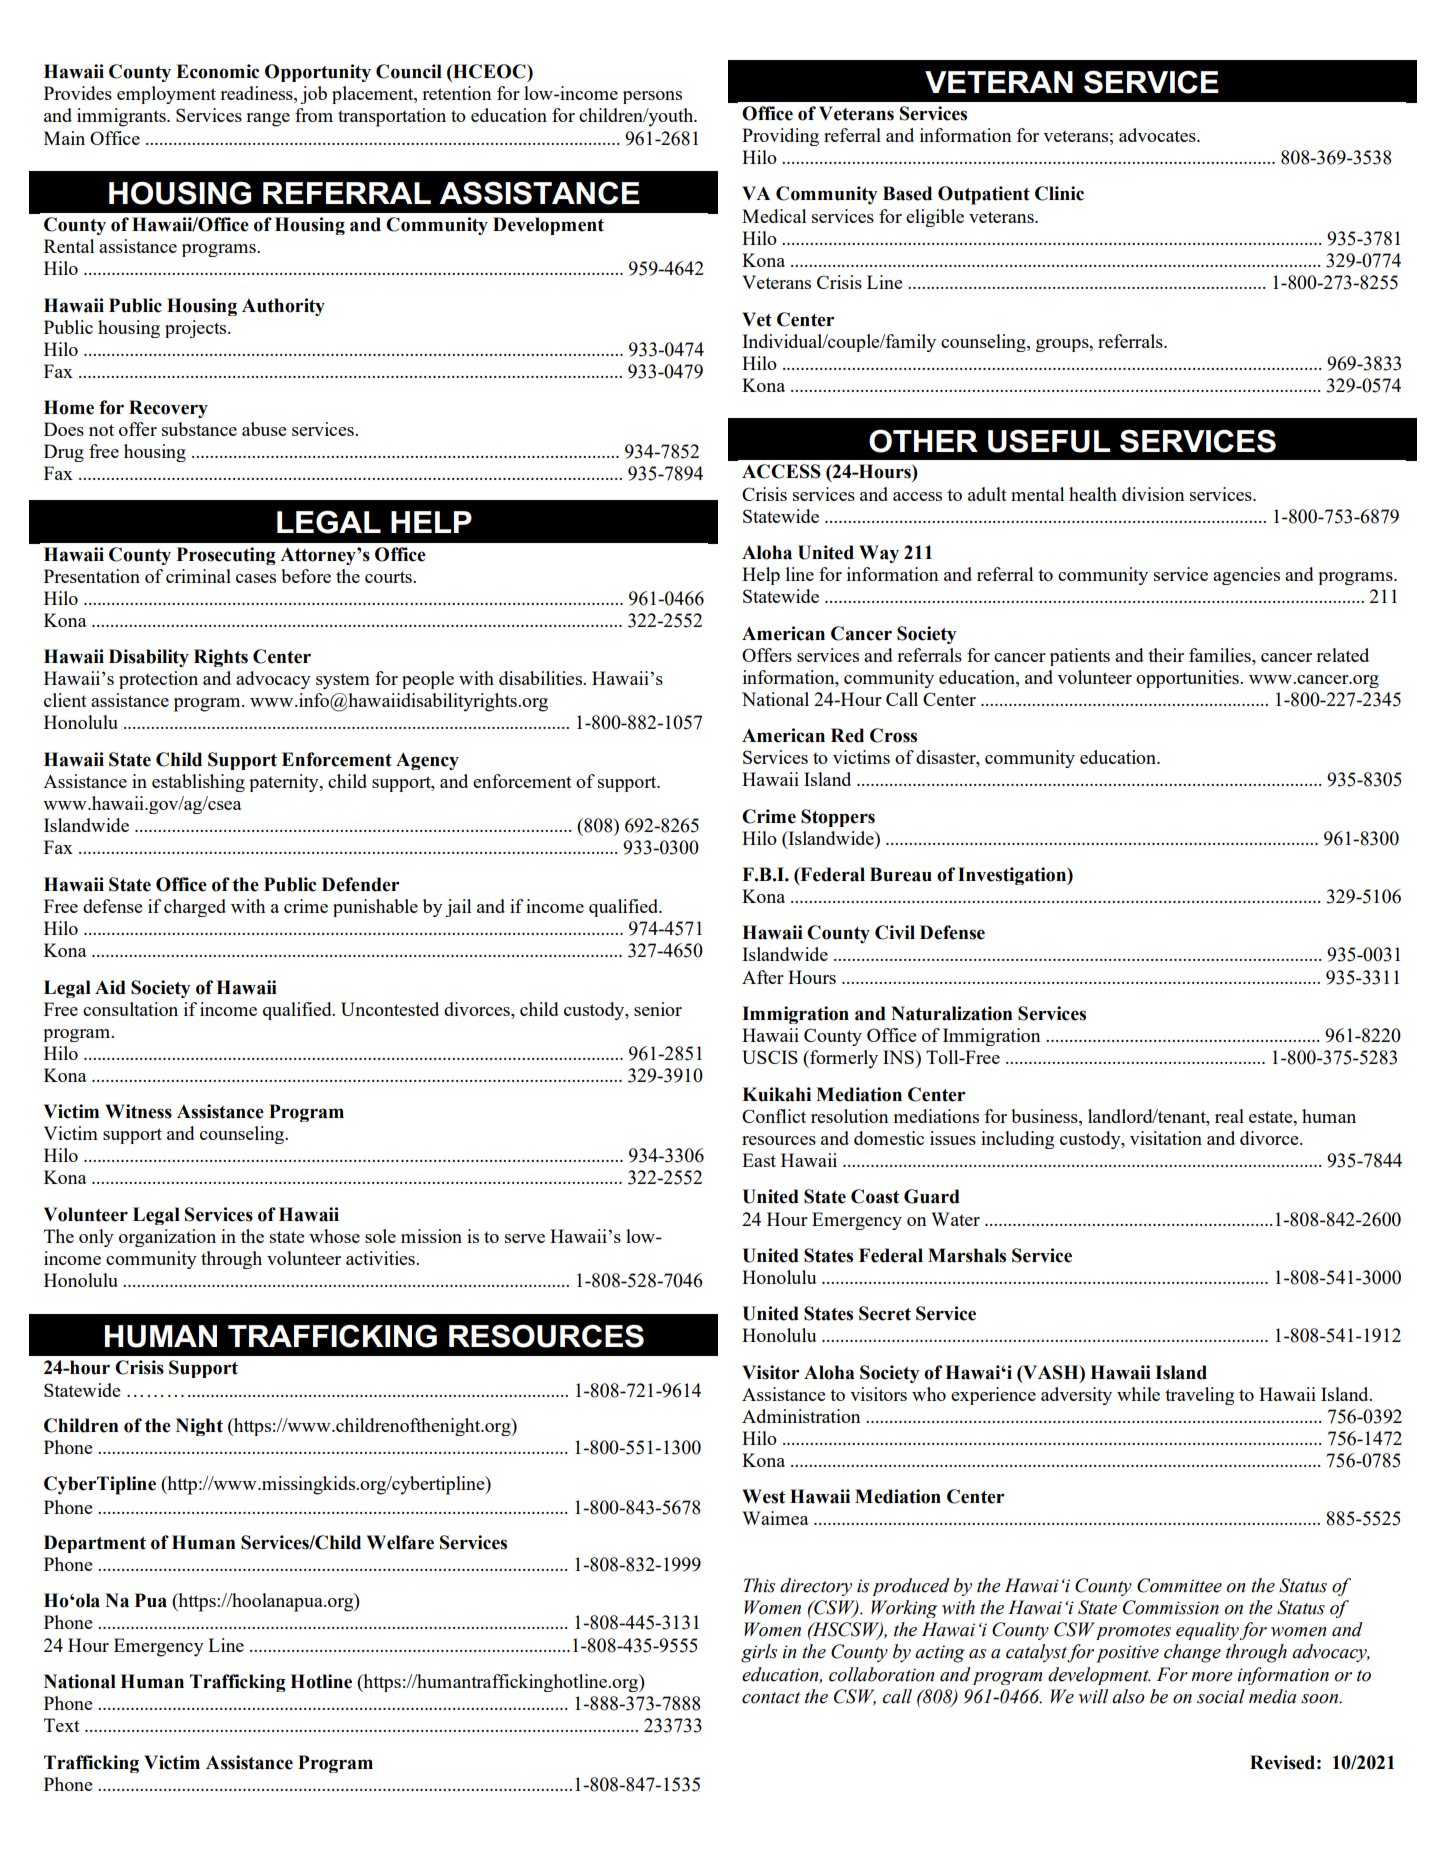  I want to click on range, so click(268, 120).
